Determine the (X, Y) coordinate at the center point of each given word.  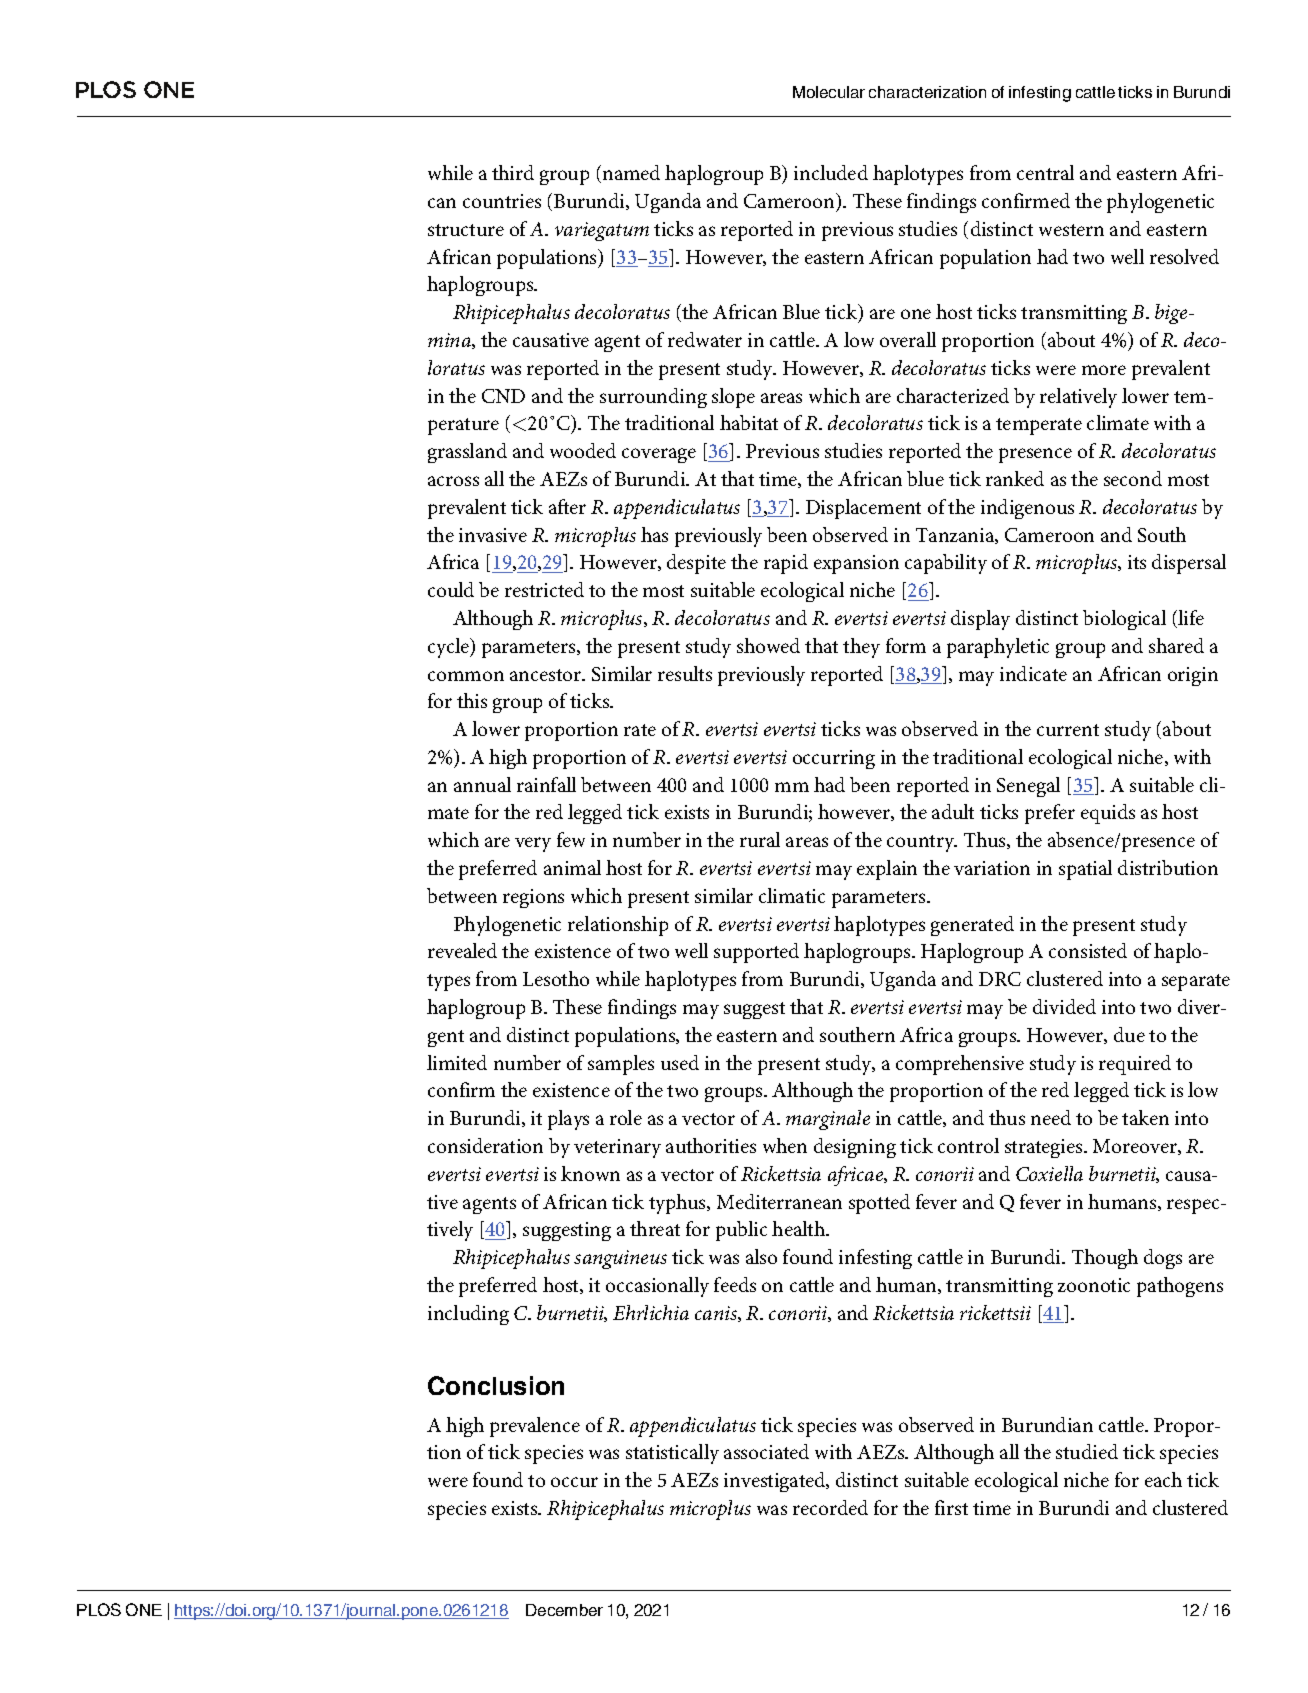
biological (1124, 620)
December (564, 1610)
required (1135, 1065)
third (513, 172)
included (831, 172)
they (861, 648)
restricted (544, 589)
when (785, 1145)
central (1045, 172)
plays (568, 1120)
